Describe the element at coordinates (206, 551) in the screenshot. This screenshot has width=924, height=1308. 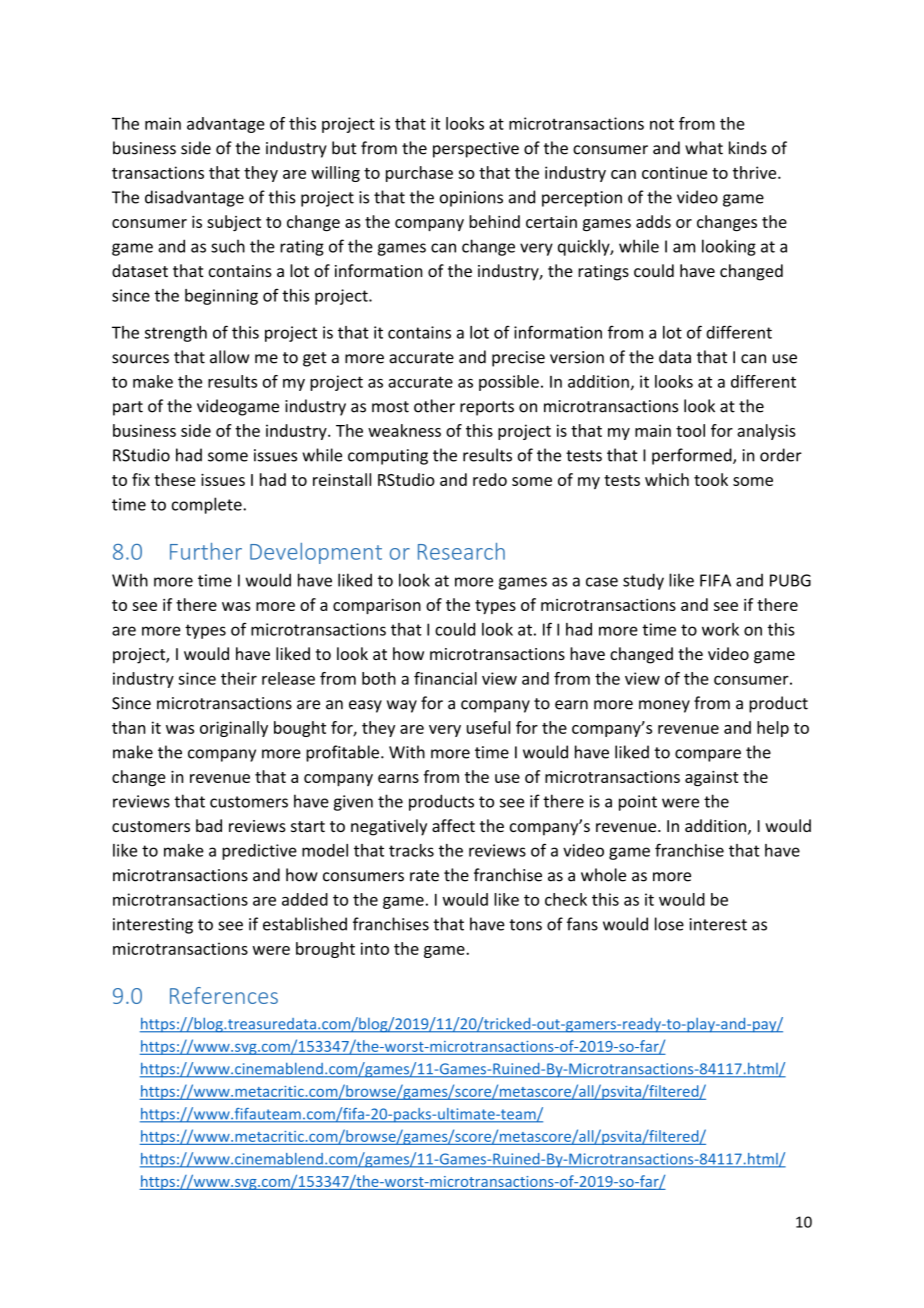
I see `Further` at that location.
